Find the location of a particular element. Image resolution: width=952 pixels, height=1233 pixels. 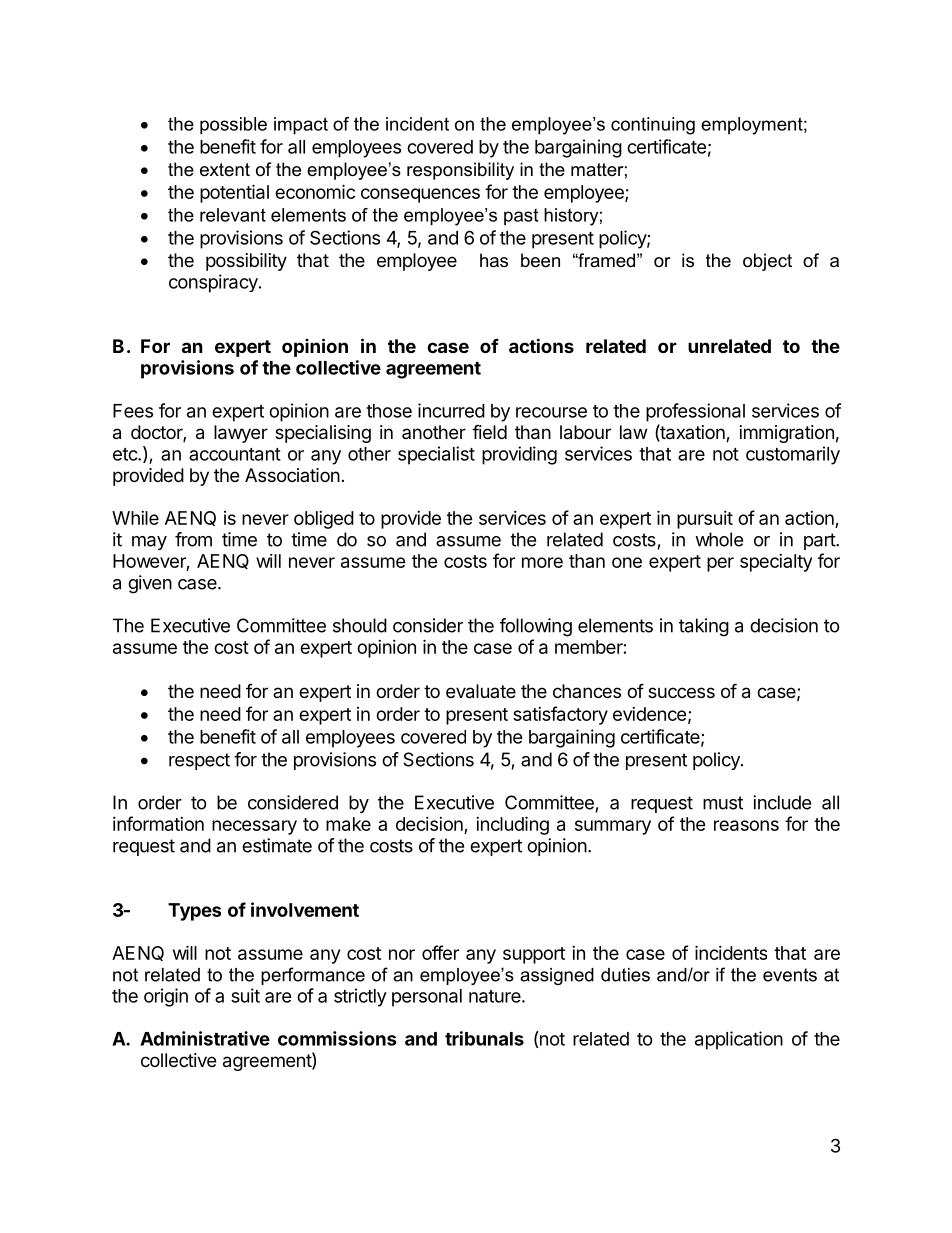

specialty is located at coordinates (776, 563).
